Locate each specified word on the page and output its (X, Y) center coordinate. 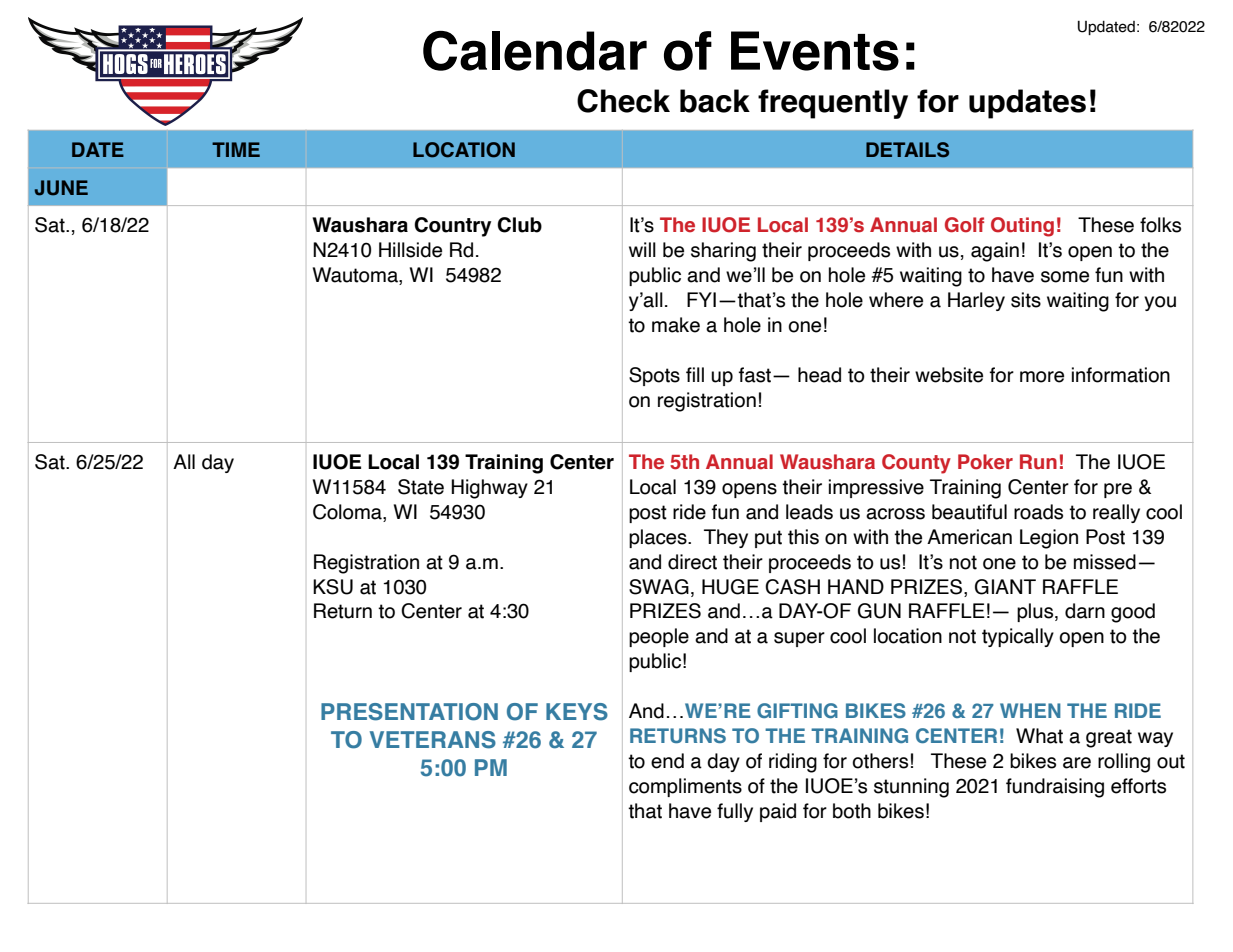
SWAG (659, 587)
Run (1038, 462)
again (995, 252)
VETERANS (433, 740)
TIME (236, 149)
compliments (685, 787)
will (642, 249)
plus (1036, 612)
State (421, 487)
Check (623, 101)
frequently (833, 104)
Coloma (348, 513)
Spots (654, 376)
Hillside (410, 250)
